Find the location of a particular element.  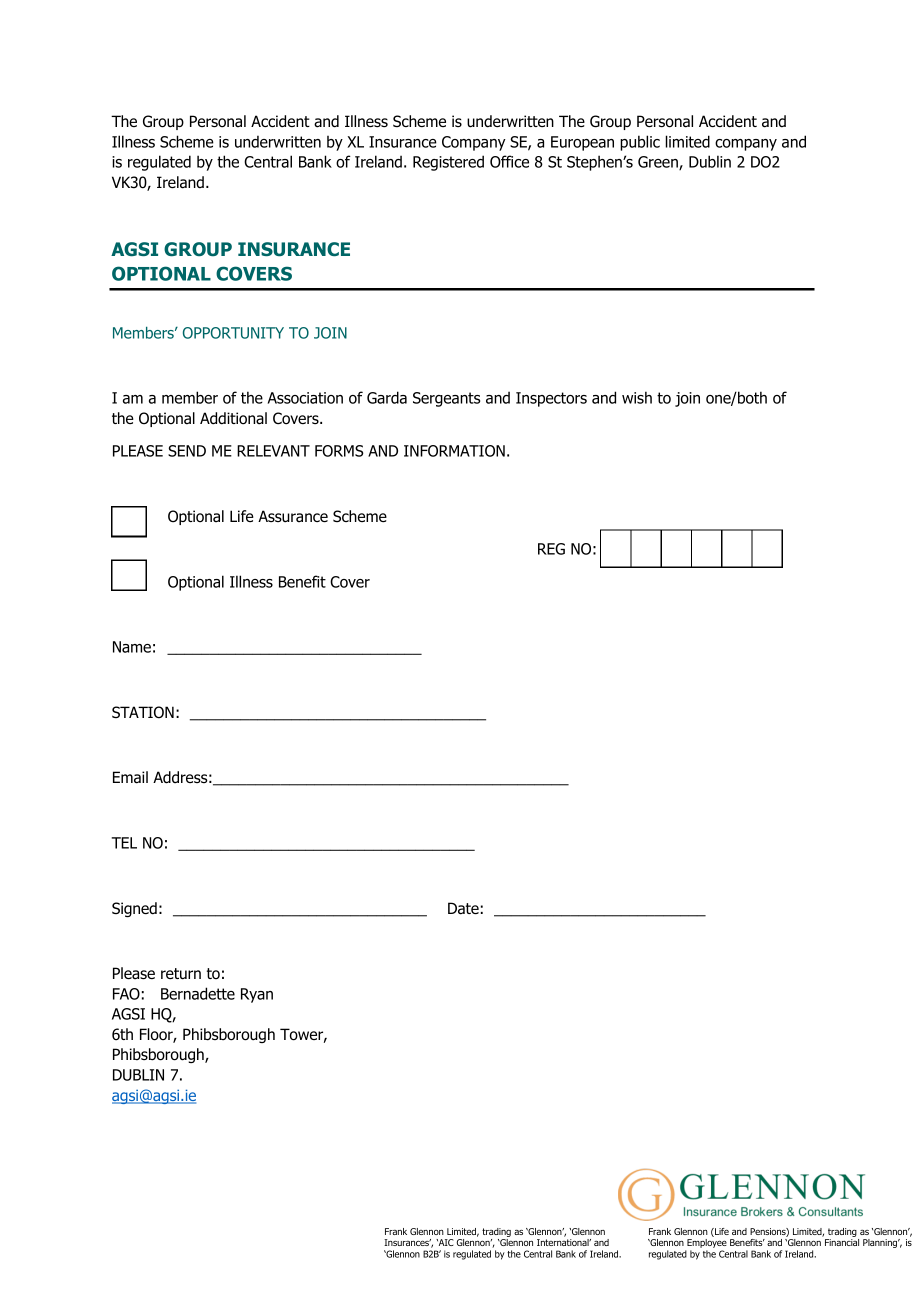

STATION is located at coordinates (143, 712).
